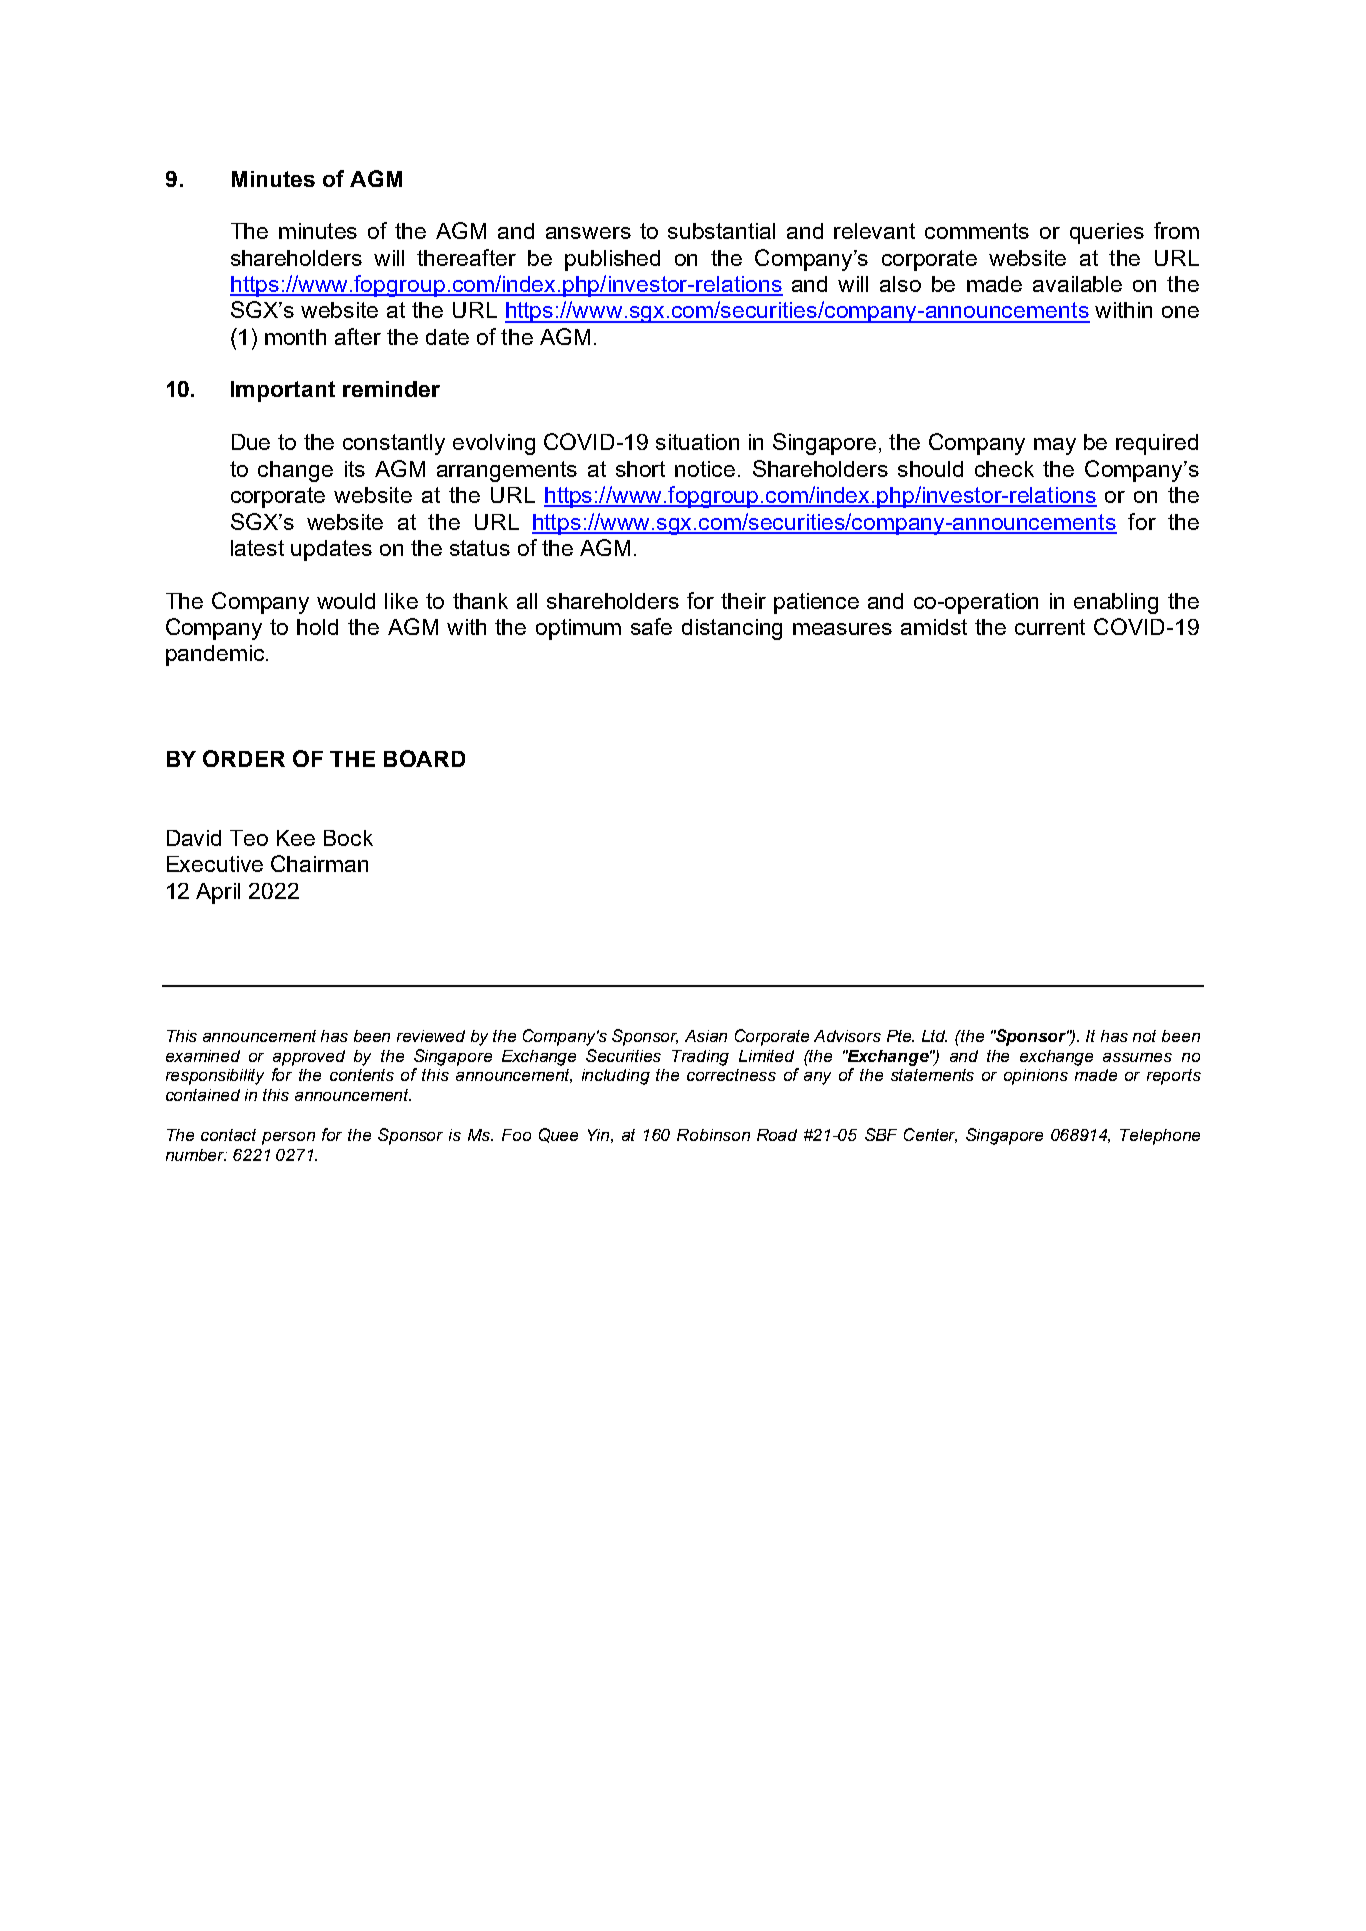 This screenshot has width=1366, height=1931. I want to click on distancing, so click(732, 629).
